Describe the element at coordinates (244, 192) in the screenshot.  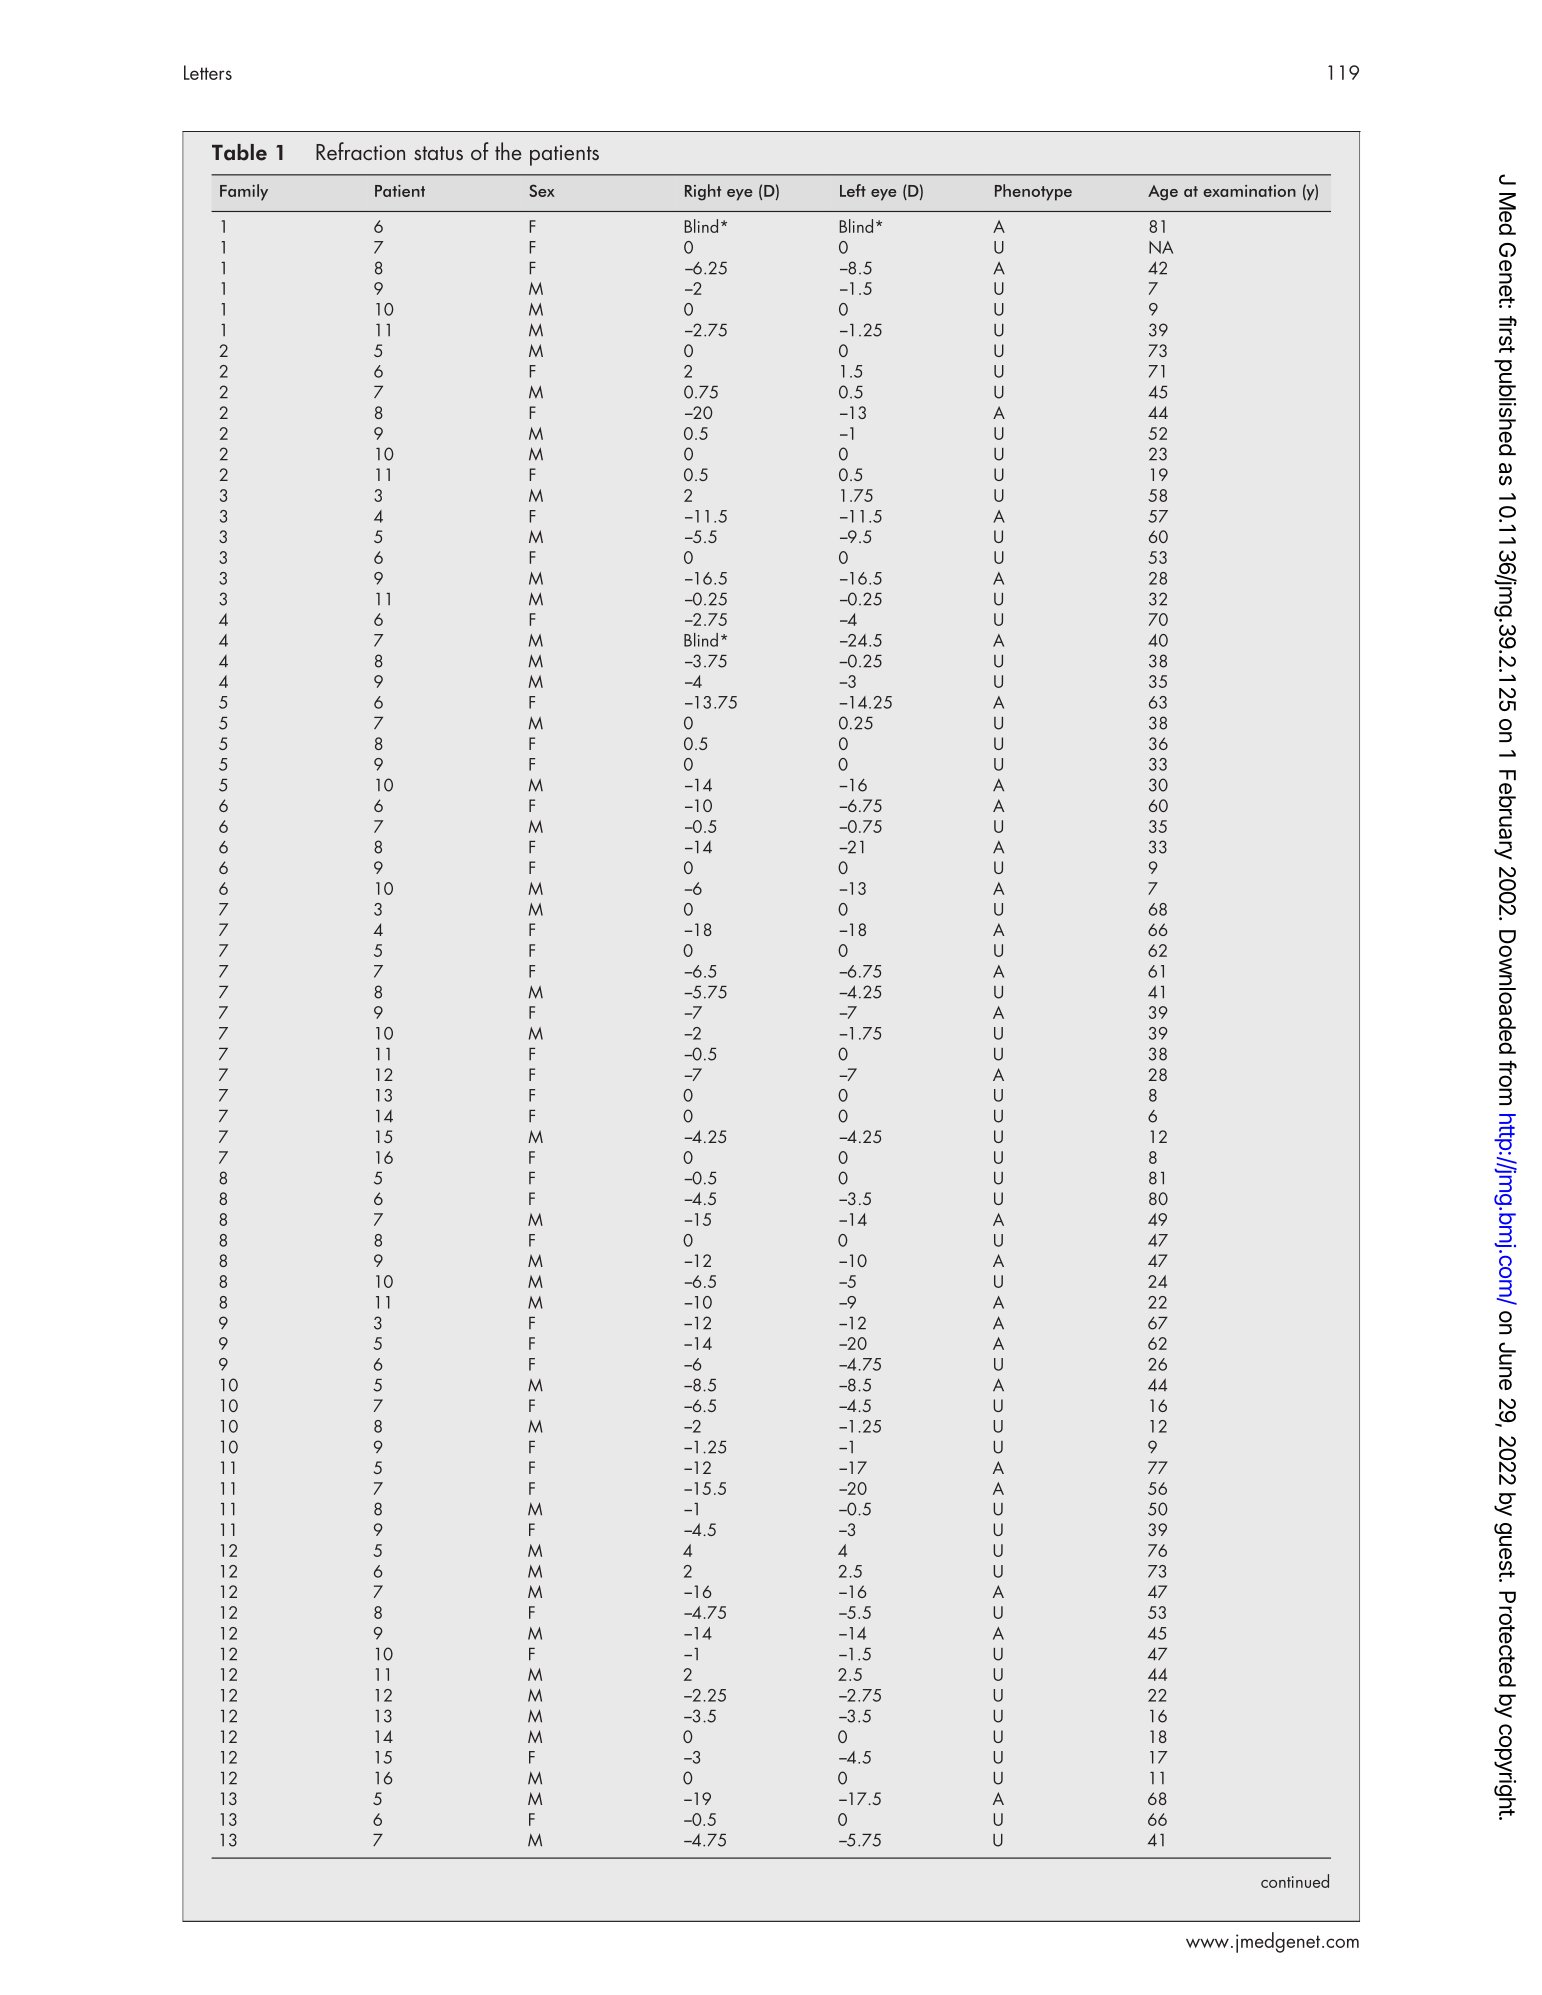
I see `Family` at that location.
